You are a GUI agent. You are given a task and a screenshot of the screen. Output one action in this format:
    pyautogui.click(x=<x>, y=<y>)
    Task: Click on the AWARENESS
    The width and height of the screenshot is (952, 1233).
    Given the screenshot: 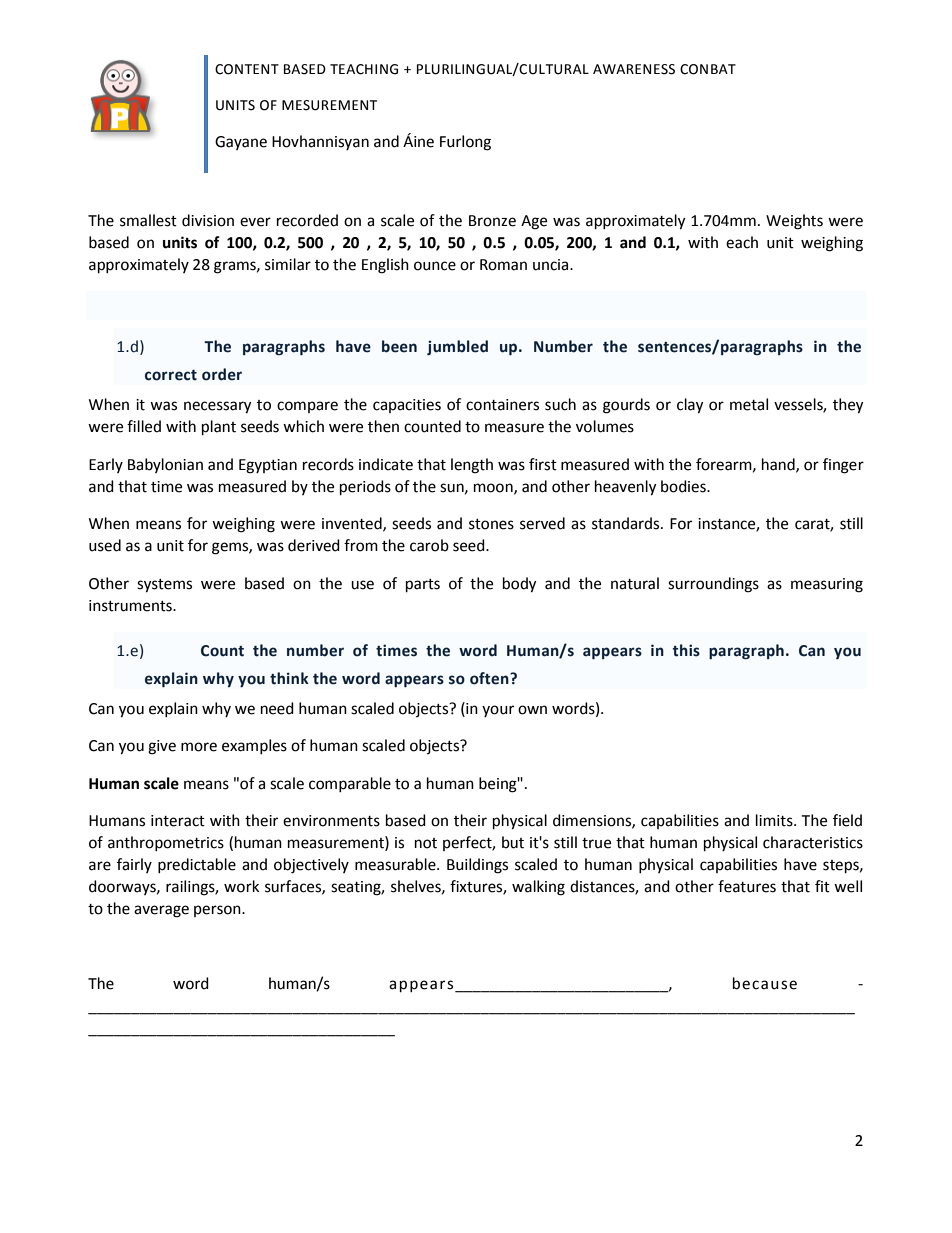 What is the action you would take?
    pyautogui.click(x=634, y=69)
